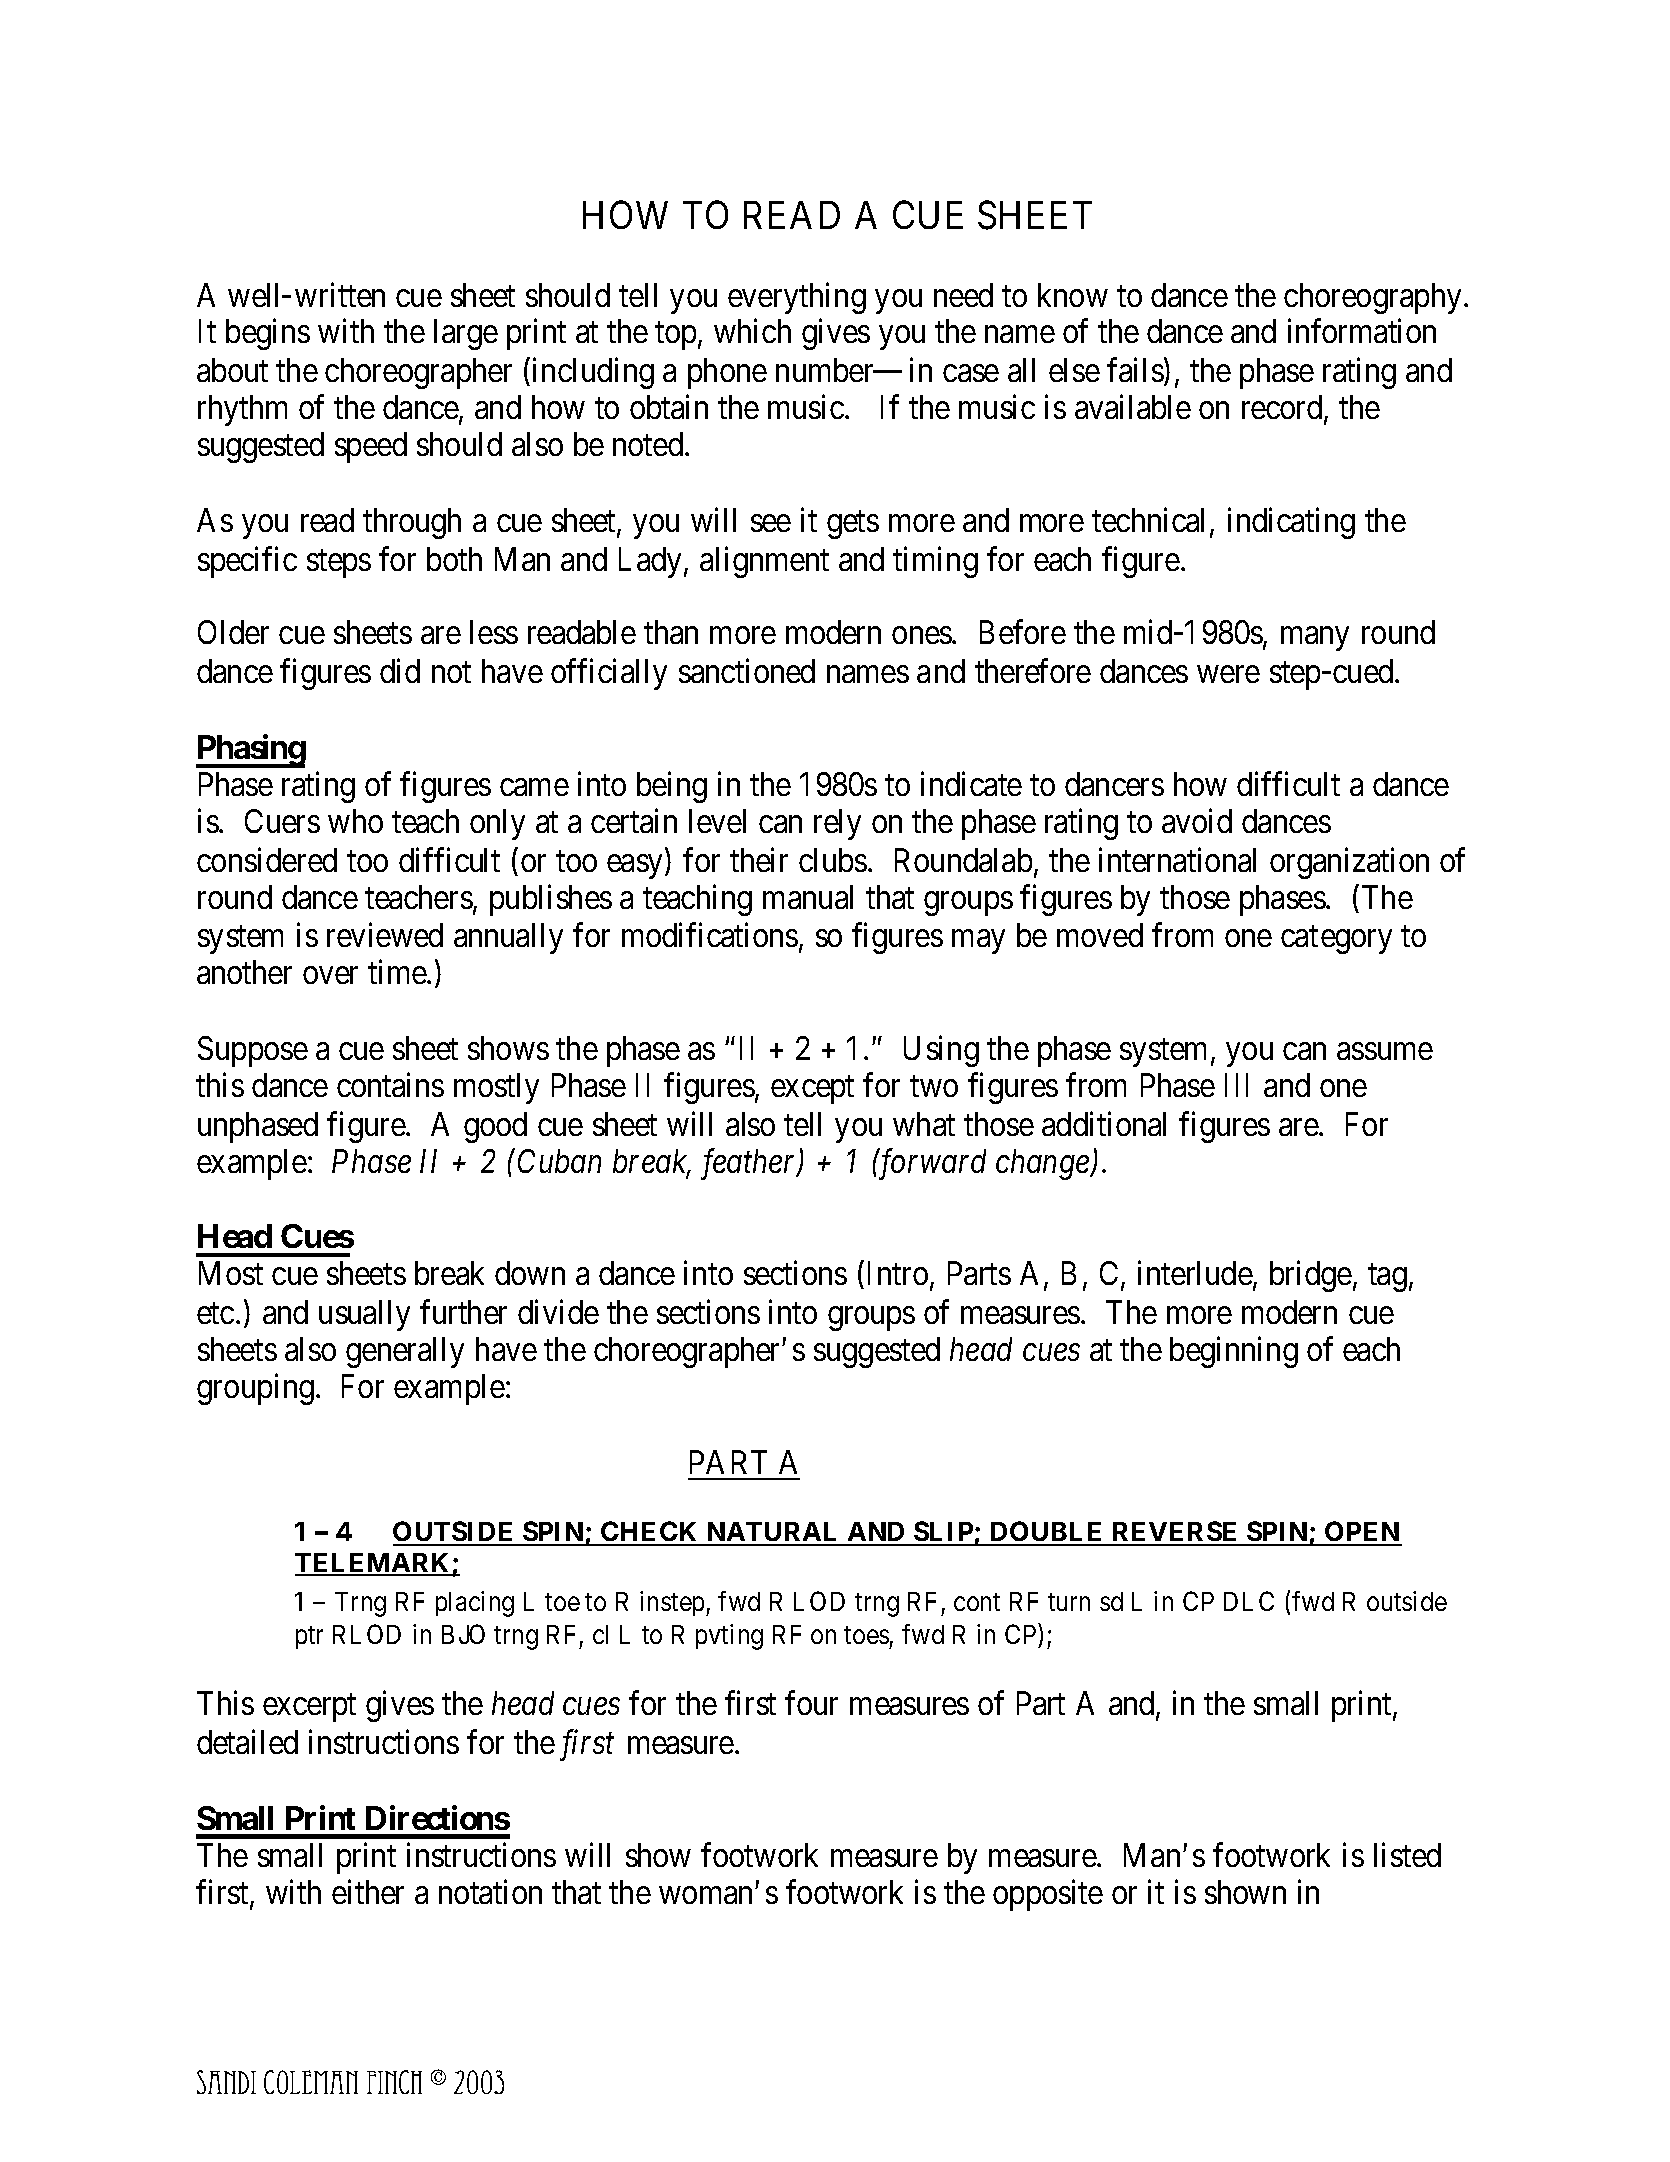 Image resolution: width=1670 pixels, height=2162 pixels. What do you see at coordinates (1236, 1085) in the page?
I see `III` at bounding box center [1236, 1085].
